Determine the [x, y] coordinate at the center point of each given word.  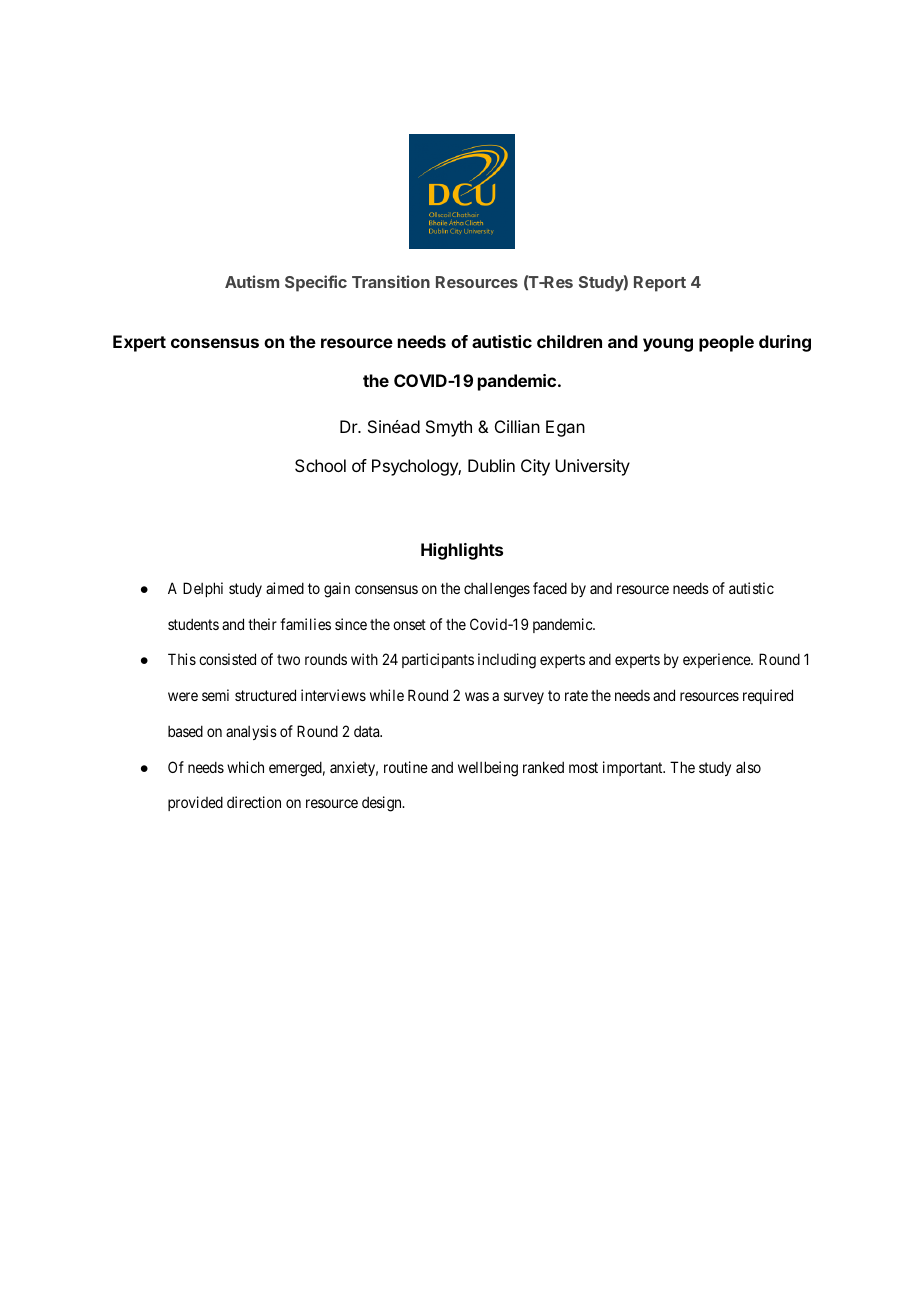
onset [409, 624]
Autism [252, 281]
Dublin [491, 465]
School [320, 465]
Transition [391, 281]
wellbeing [488, 769]
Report [660, 284]
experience [717, 660]
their [262, 624]
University [592, 467]
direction [254, 802]
